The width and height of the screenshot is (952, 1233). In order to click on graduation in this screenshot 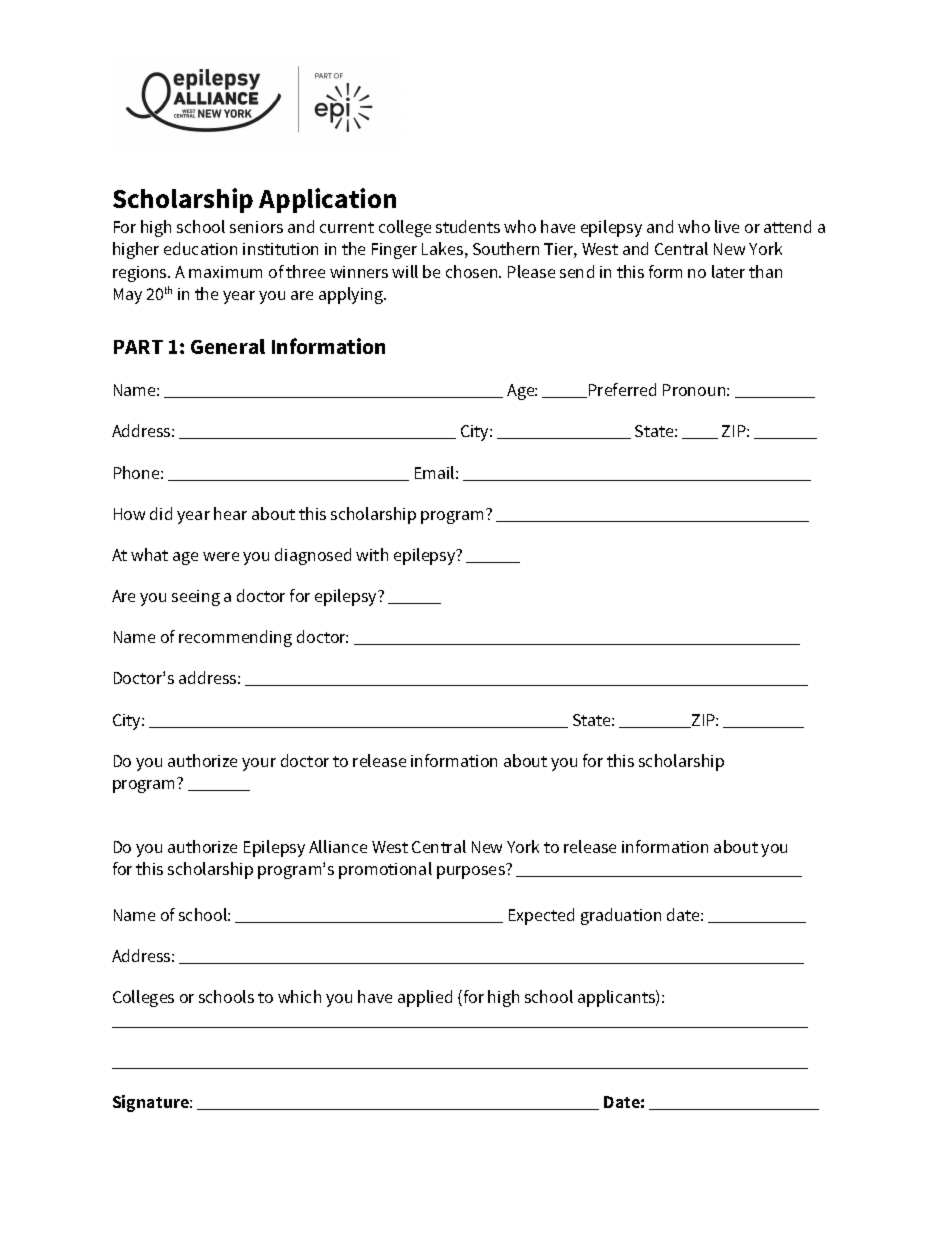, I will do `click(621, 916)`.
